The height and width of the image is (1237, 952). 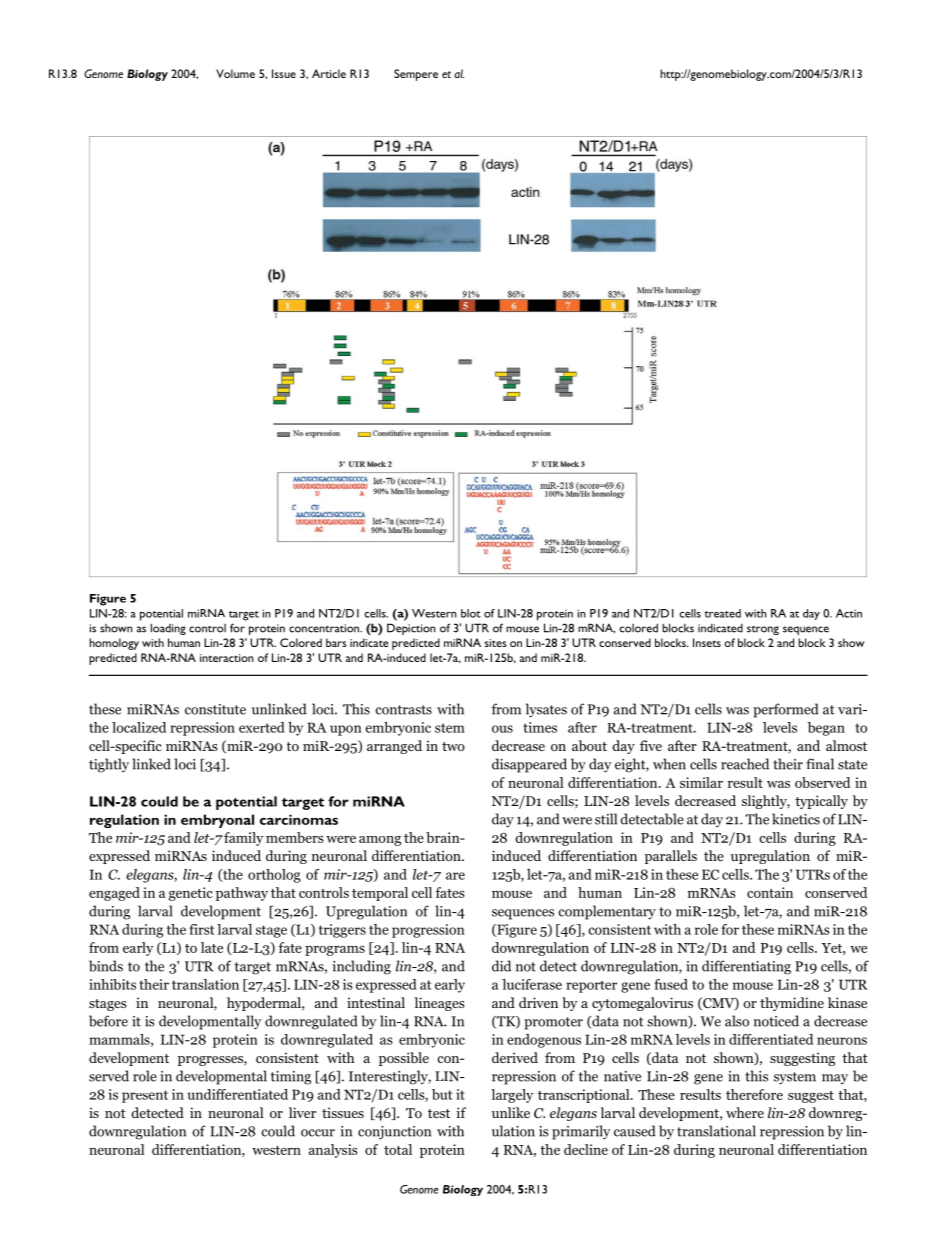 What do you see at coordinates (745, 1112) in the image?
I see `where` at bounding box center [745, 1112].
